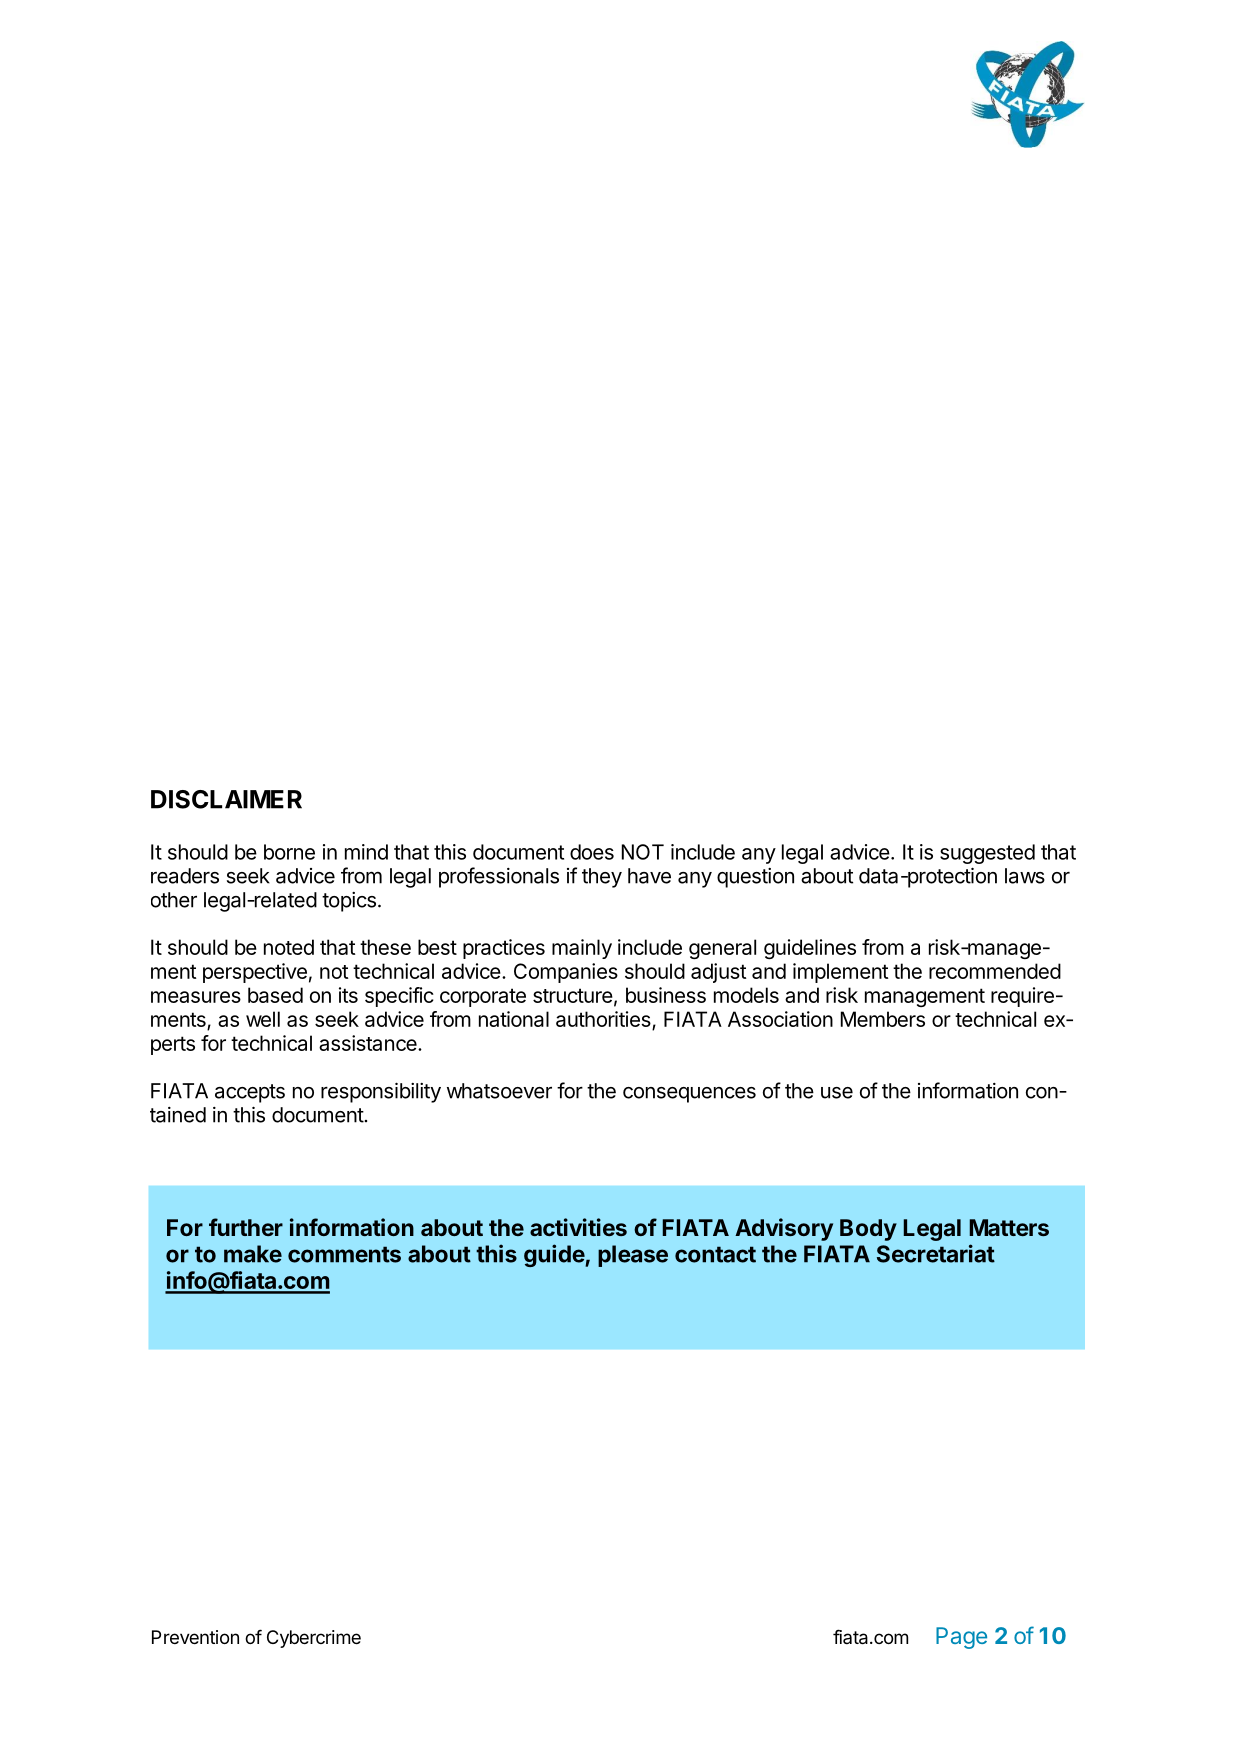  I want to click on consequences, so click(689, 1095).
